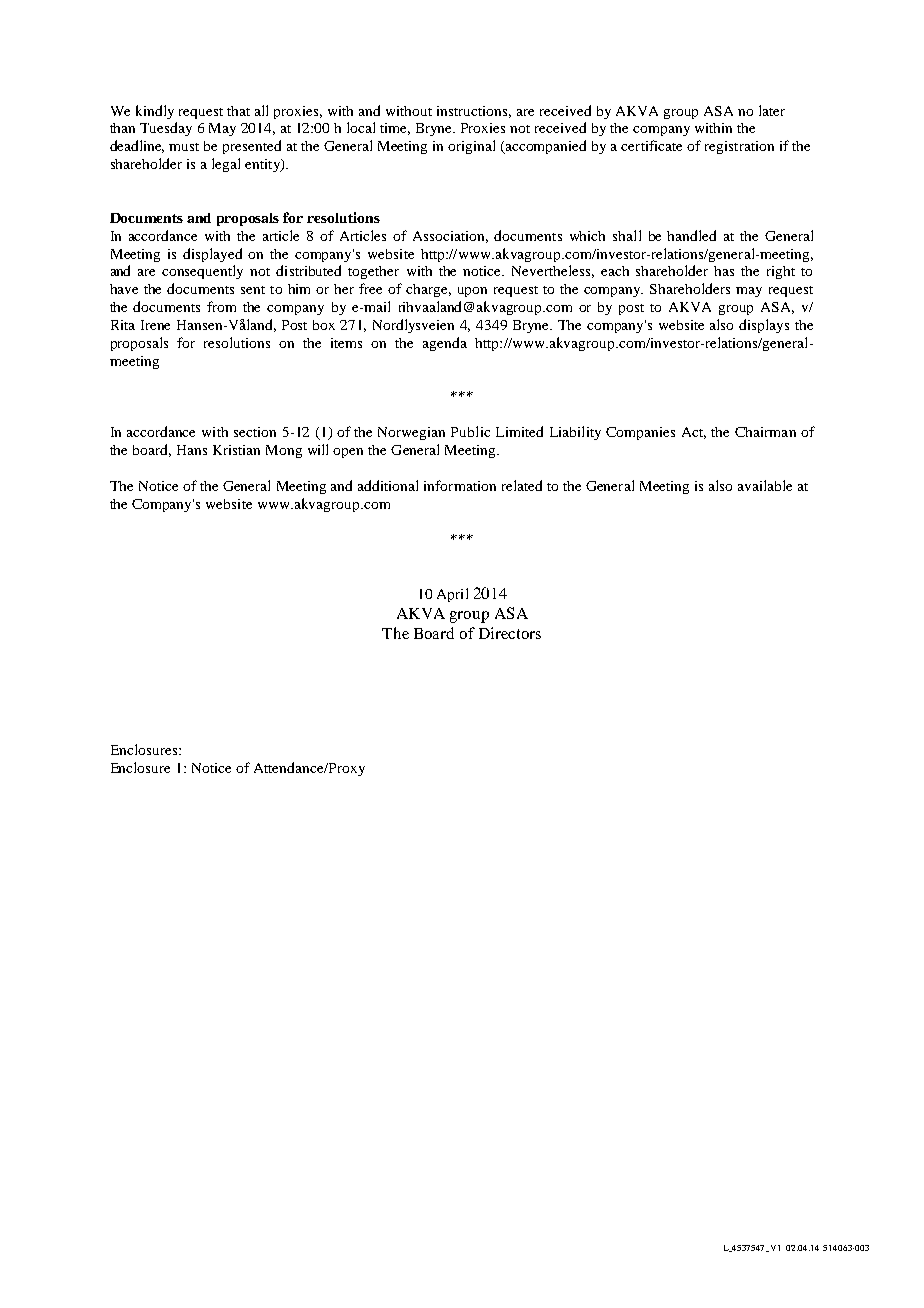 The width and height of the page is (924, 1308). Describe the element at coordinates (166, 129) in the page. I see `Tuesday` at that location.
